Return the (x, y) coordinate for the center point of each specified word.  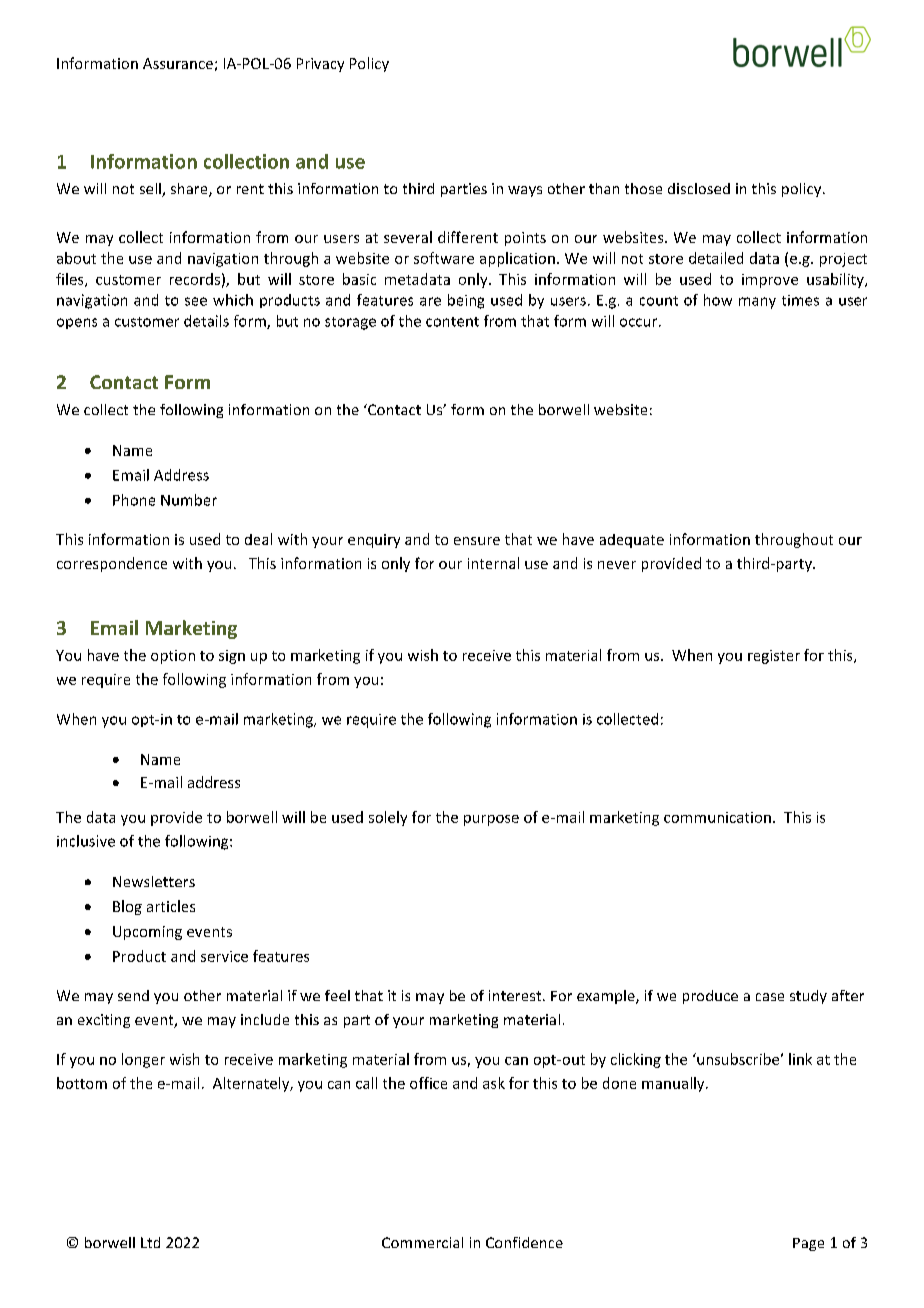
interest (516, 995)
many (757, 303)
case (770, 997)
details (206, 321)
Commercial (422, 1242)
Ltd (150, 1242)
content (452, 322)
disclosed (699, 188)
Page (808, 1244)
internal (493, 563)
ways (525, 191)
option (173, 657)
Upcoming (147, 933)
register (774, 657)
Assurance (178, 63)
